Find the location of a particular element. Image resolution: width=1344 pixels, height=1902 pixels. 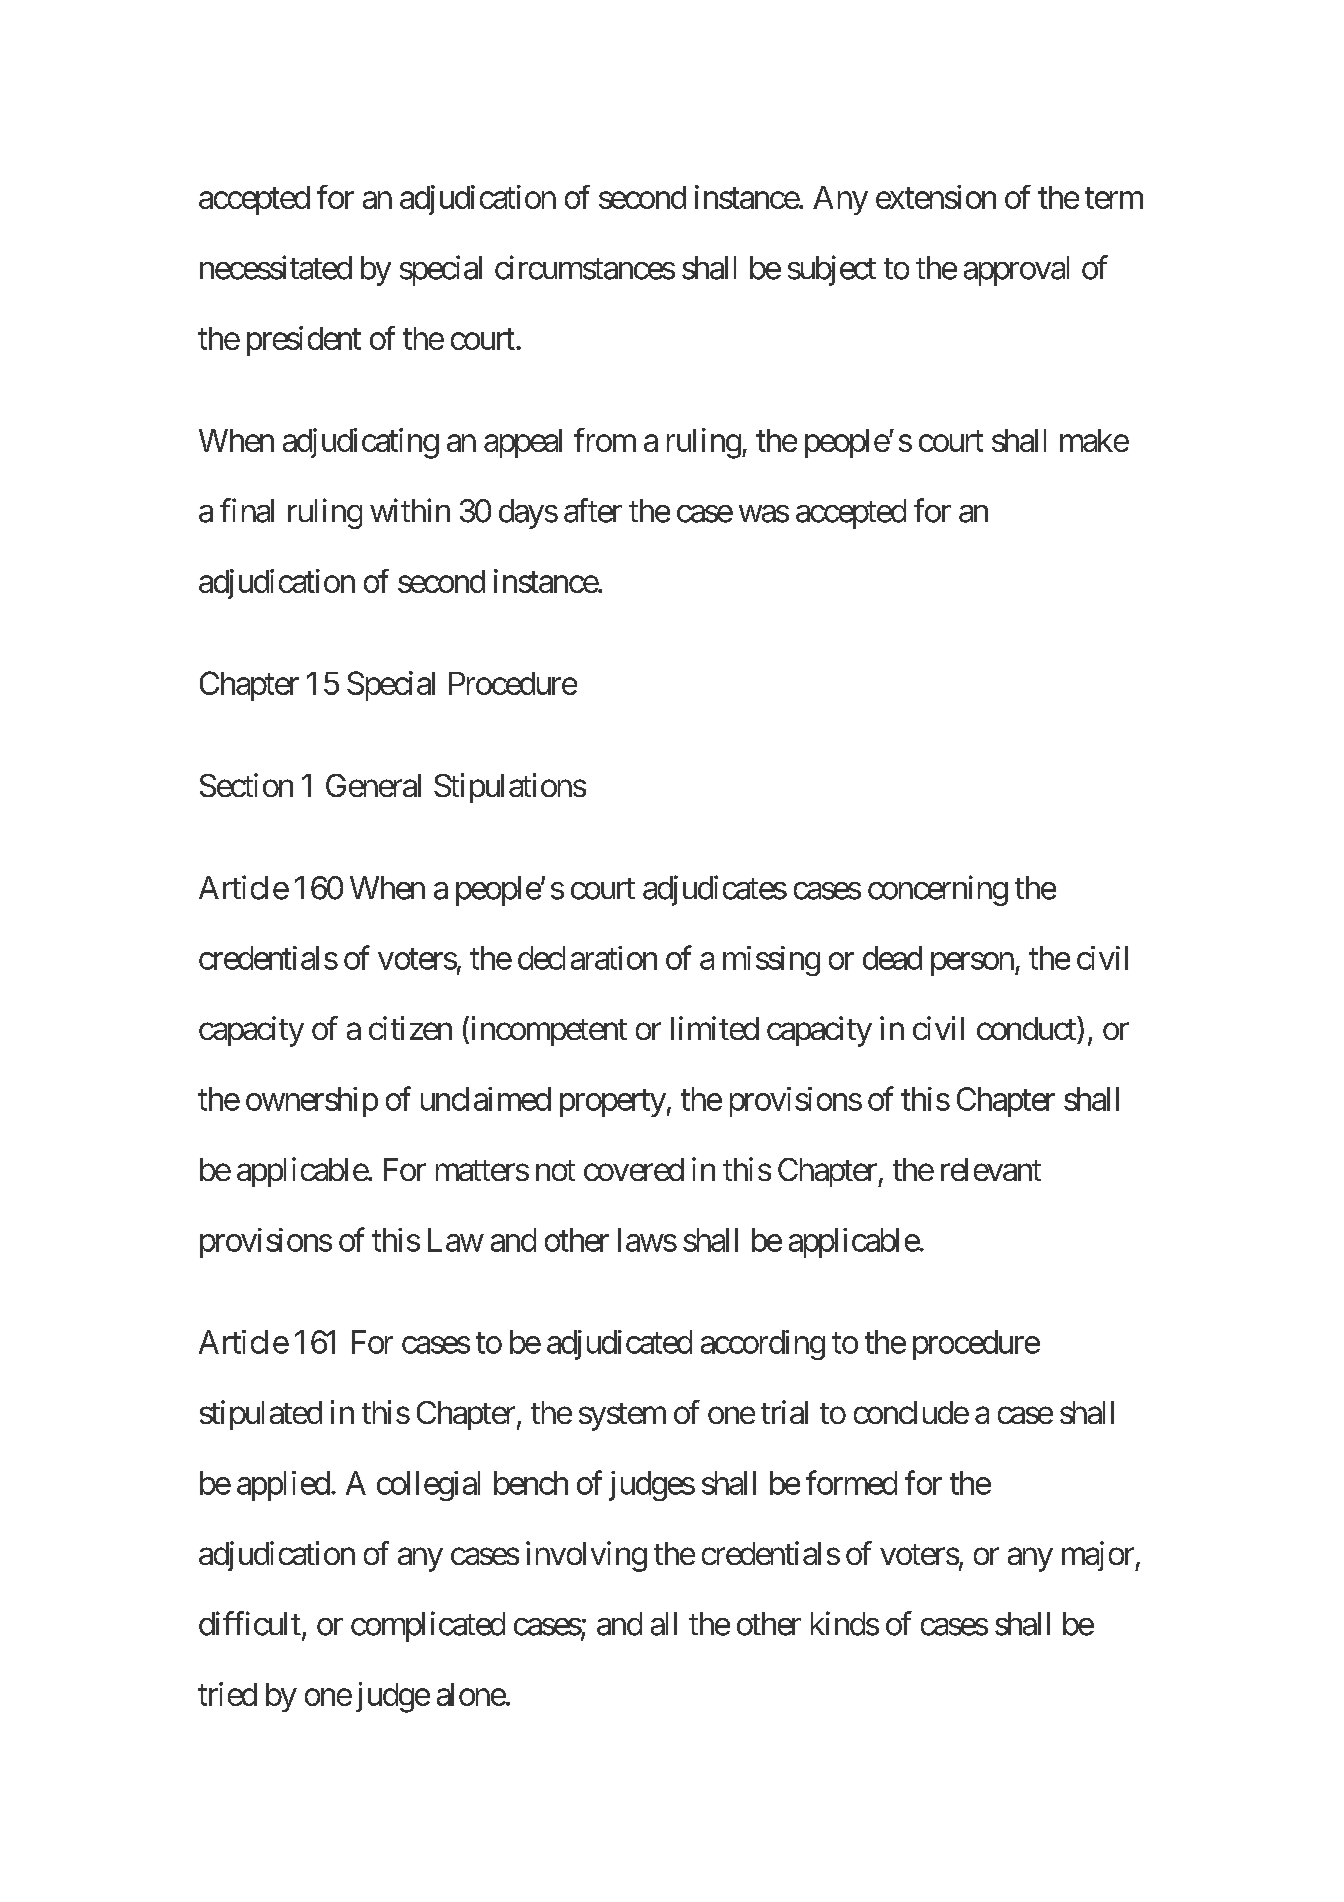

person is located at coordinates (972, 964).
